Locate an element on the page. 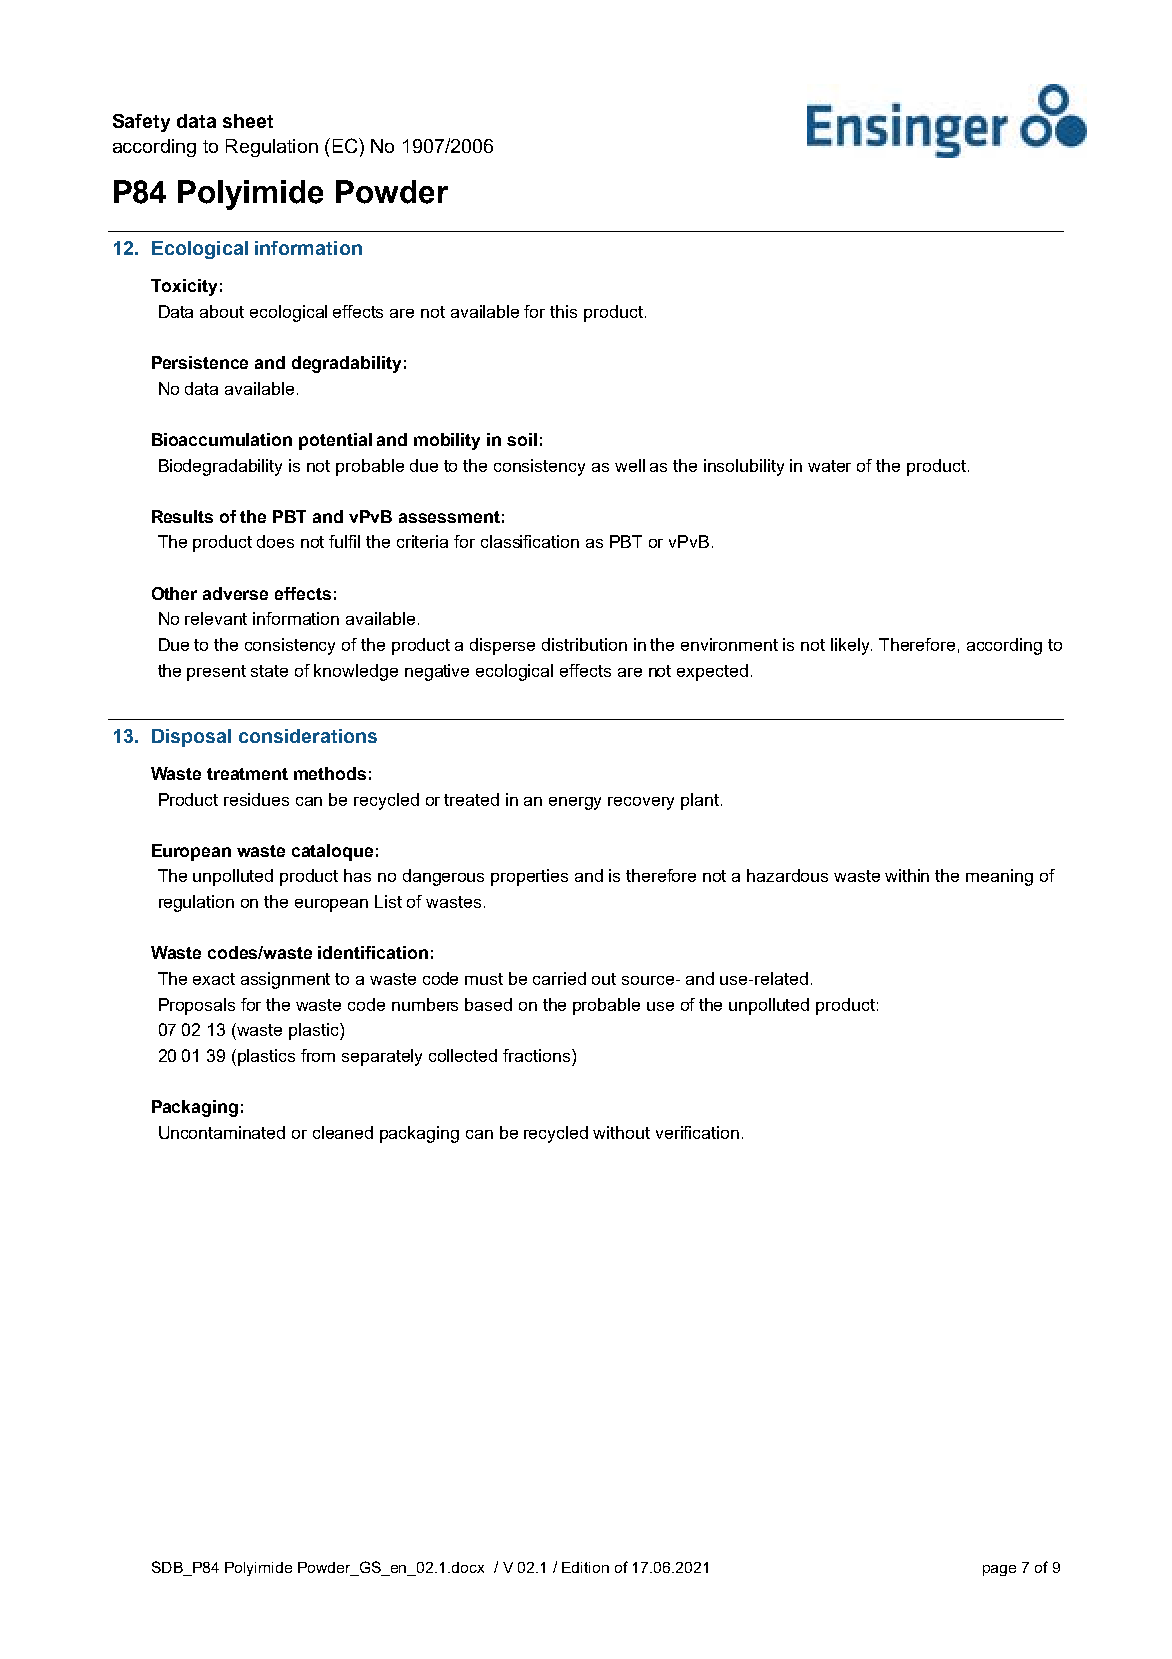 The image size is (1172, 1659). Edition is located at coordinates (585, 1567).
